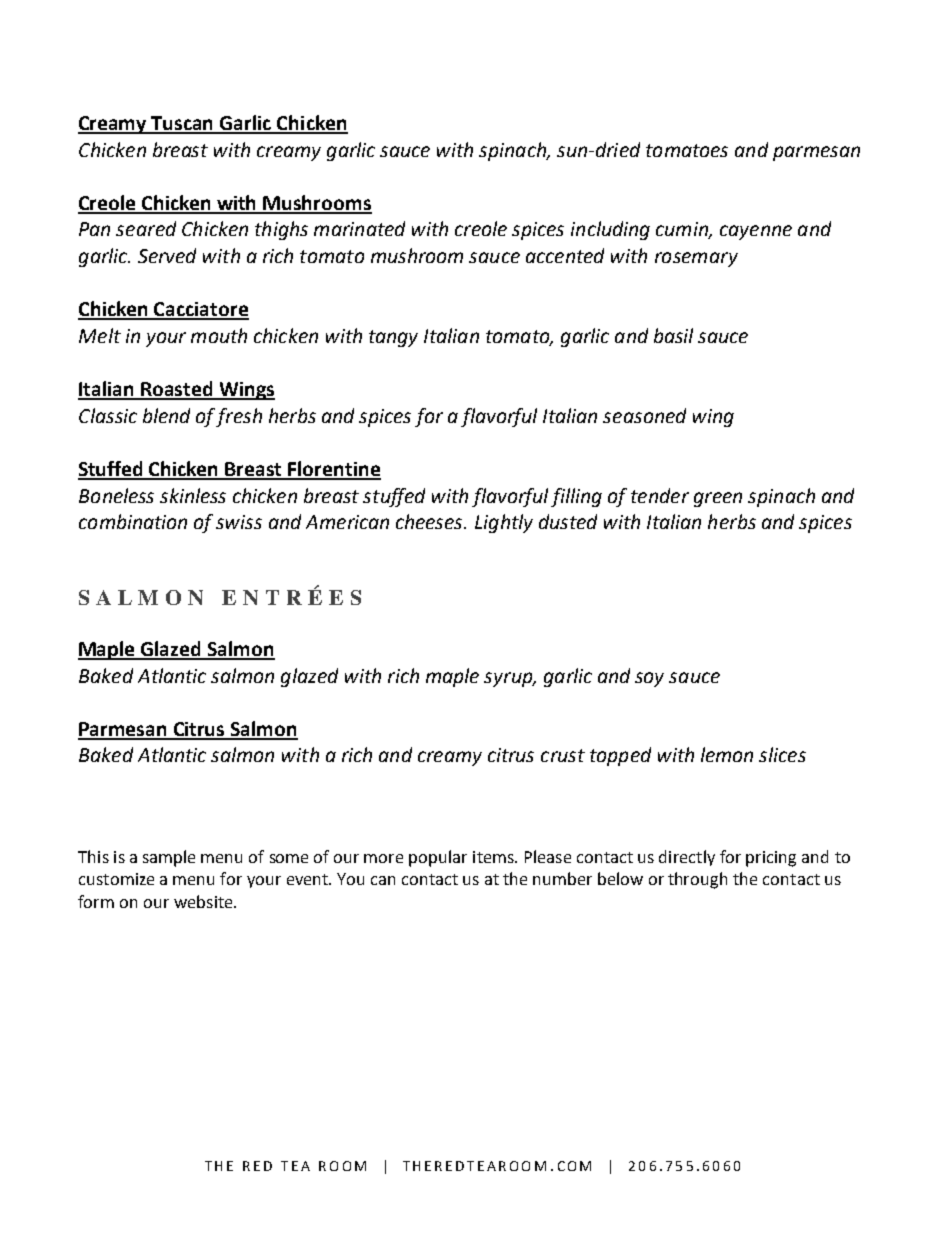 Image resolution: width=952 pixels, height=1233 pixels. I want to click on tangy, so click(393, 338).
